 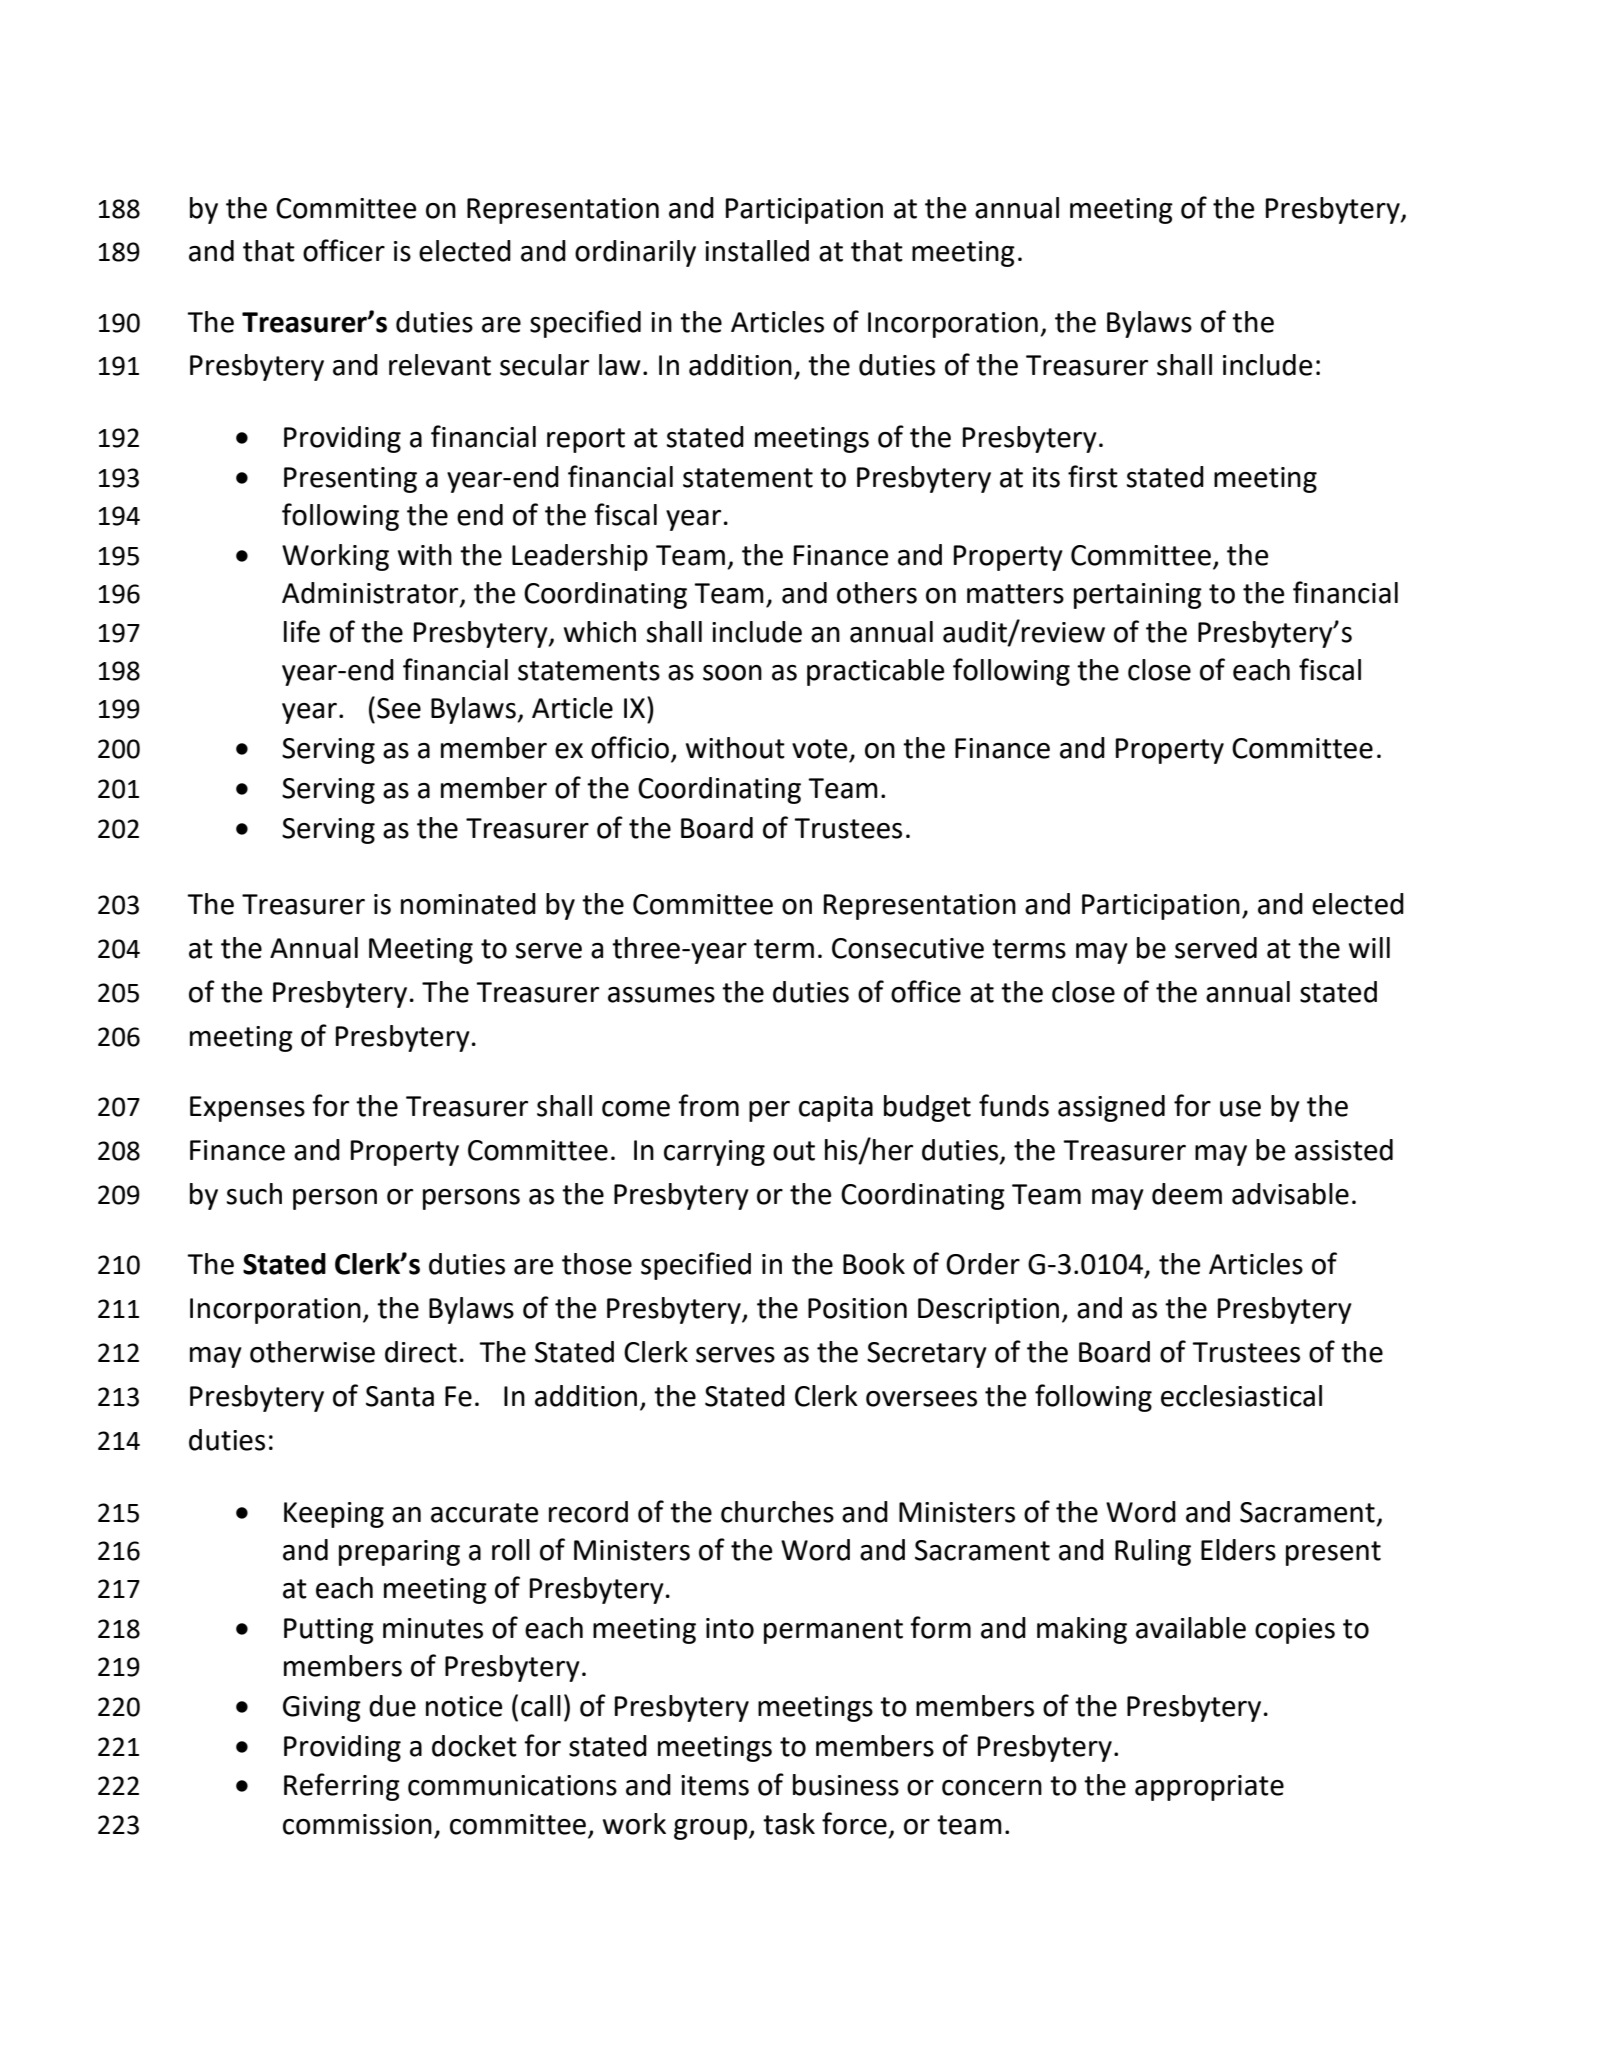 What do you see at coordinates (342, 1787) in the image?
I see `Referring` at bounding box center [342, 1787].
